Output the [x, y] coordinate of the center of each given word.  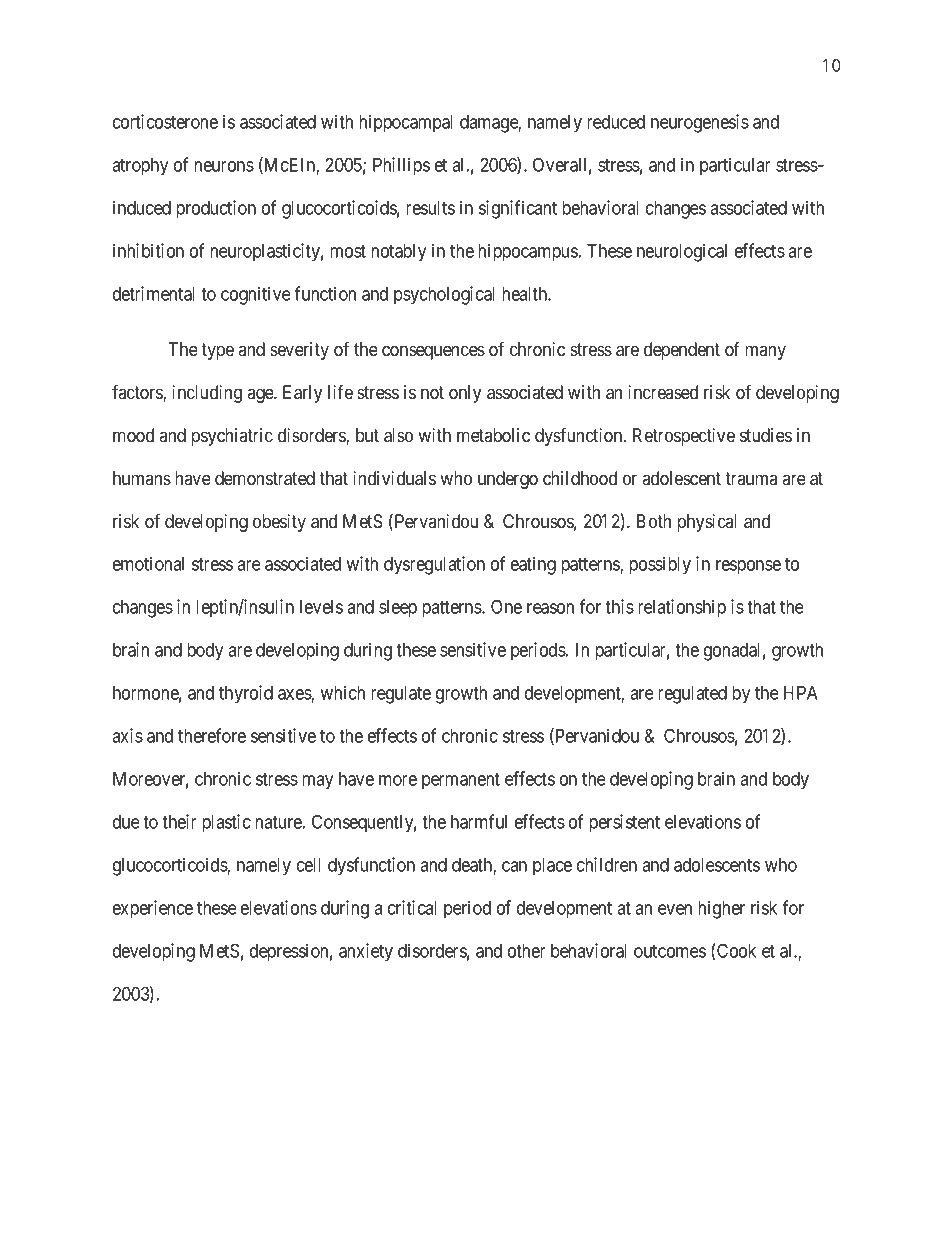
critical [412, 907]
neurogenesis [700, 123]
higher [721, 909]
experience [153, 909]
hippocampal [406, 123]
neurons [224, 166]
